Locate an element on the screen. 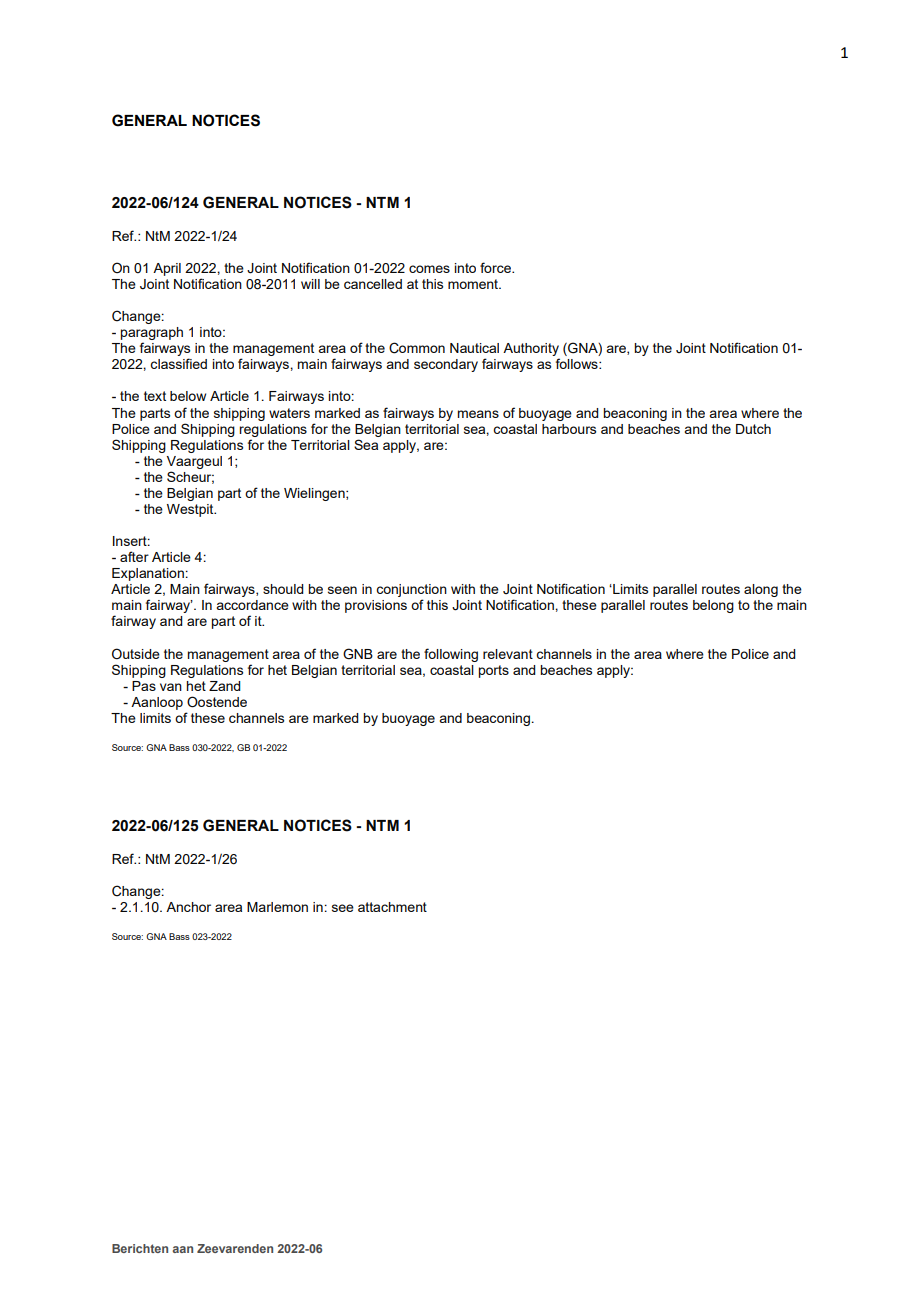 The height and width of the screenshot is (1307, 924). accordance is located at coordinates (252, 605).
